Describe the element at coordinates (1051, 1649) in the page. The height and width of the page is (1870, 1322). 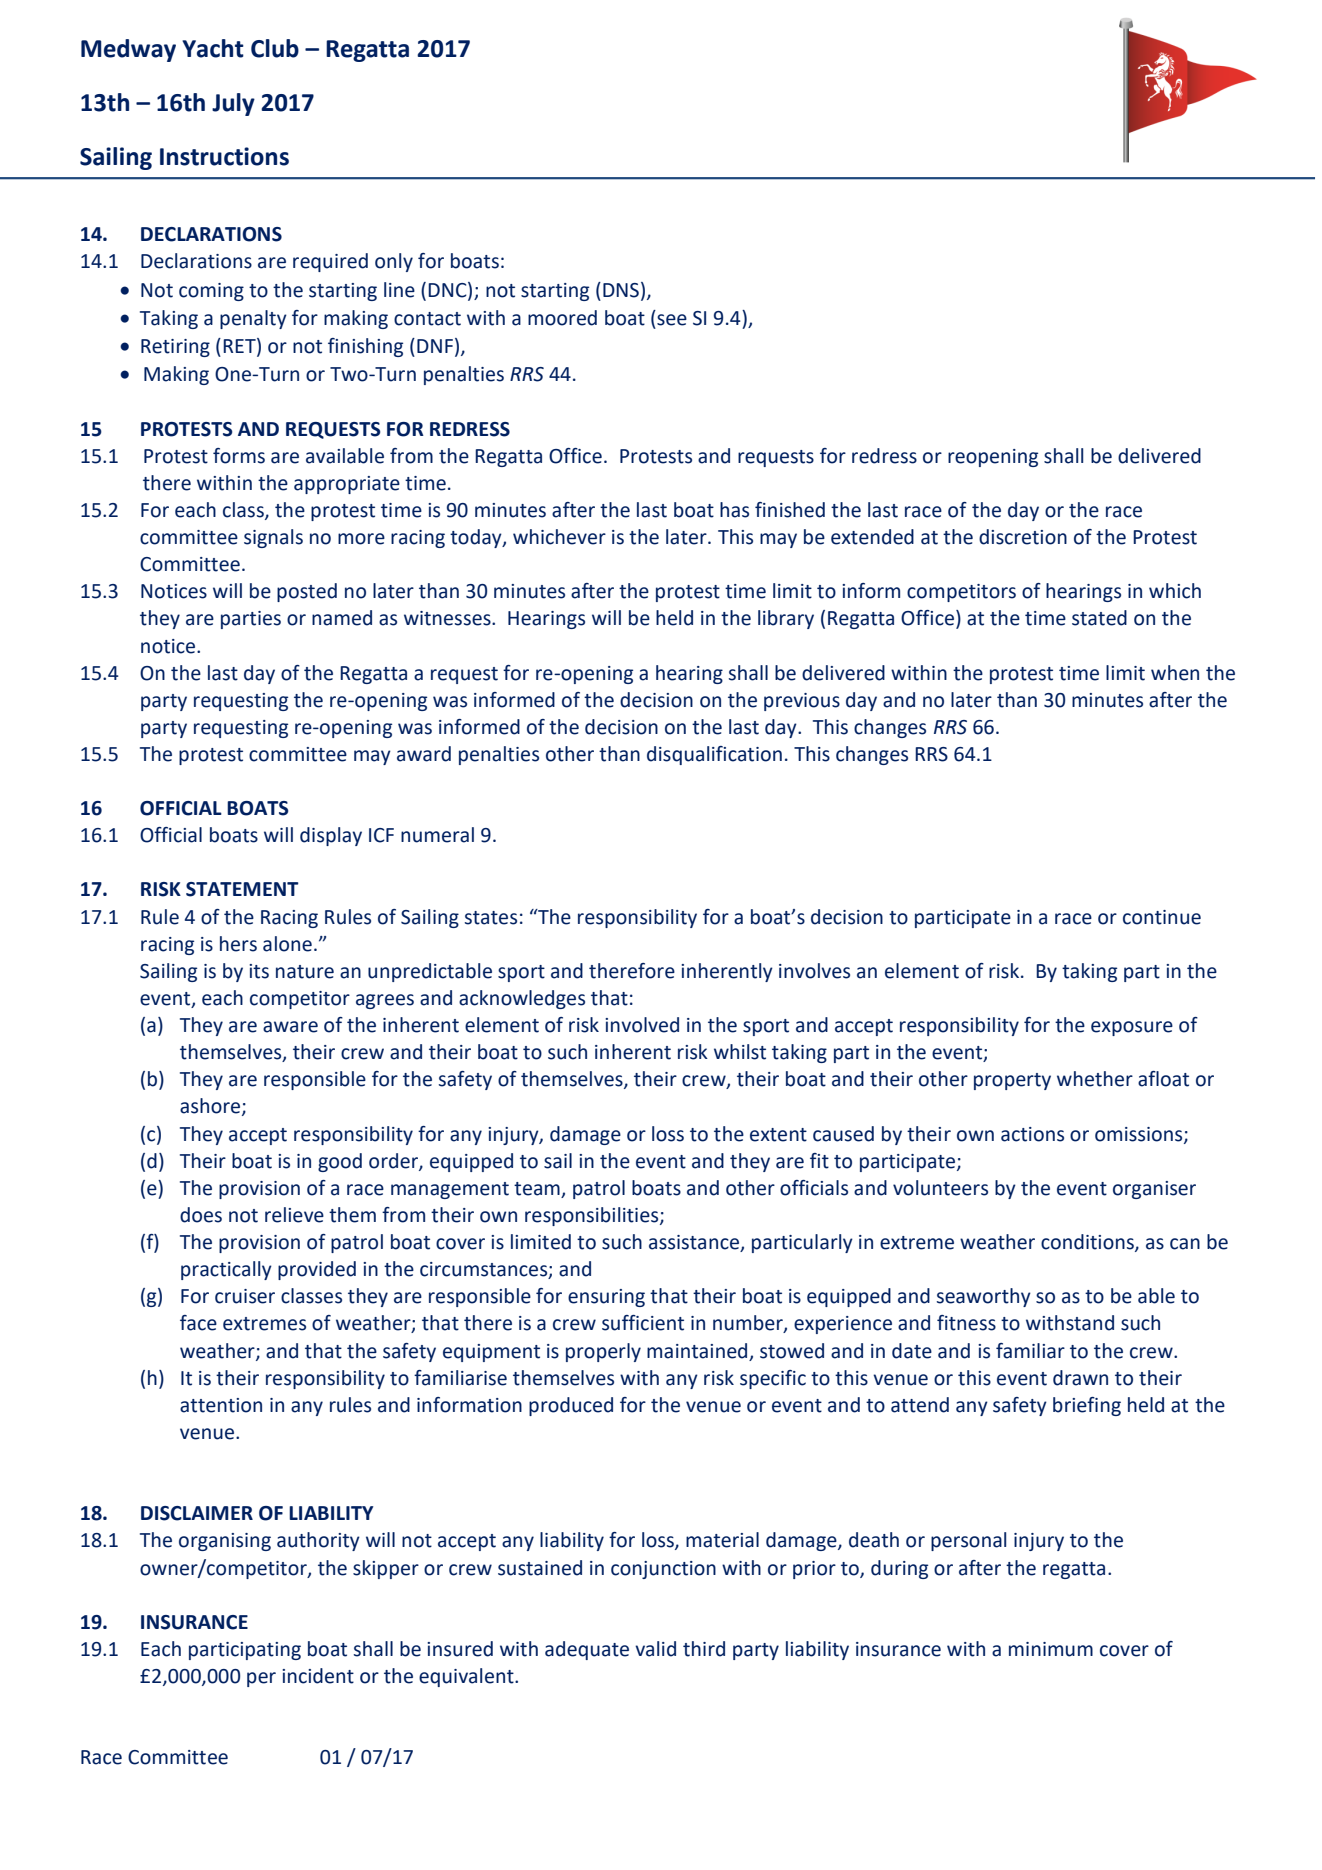
I see `minimum` at that location.
